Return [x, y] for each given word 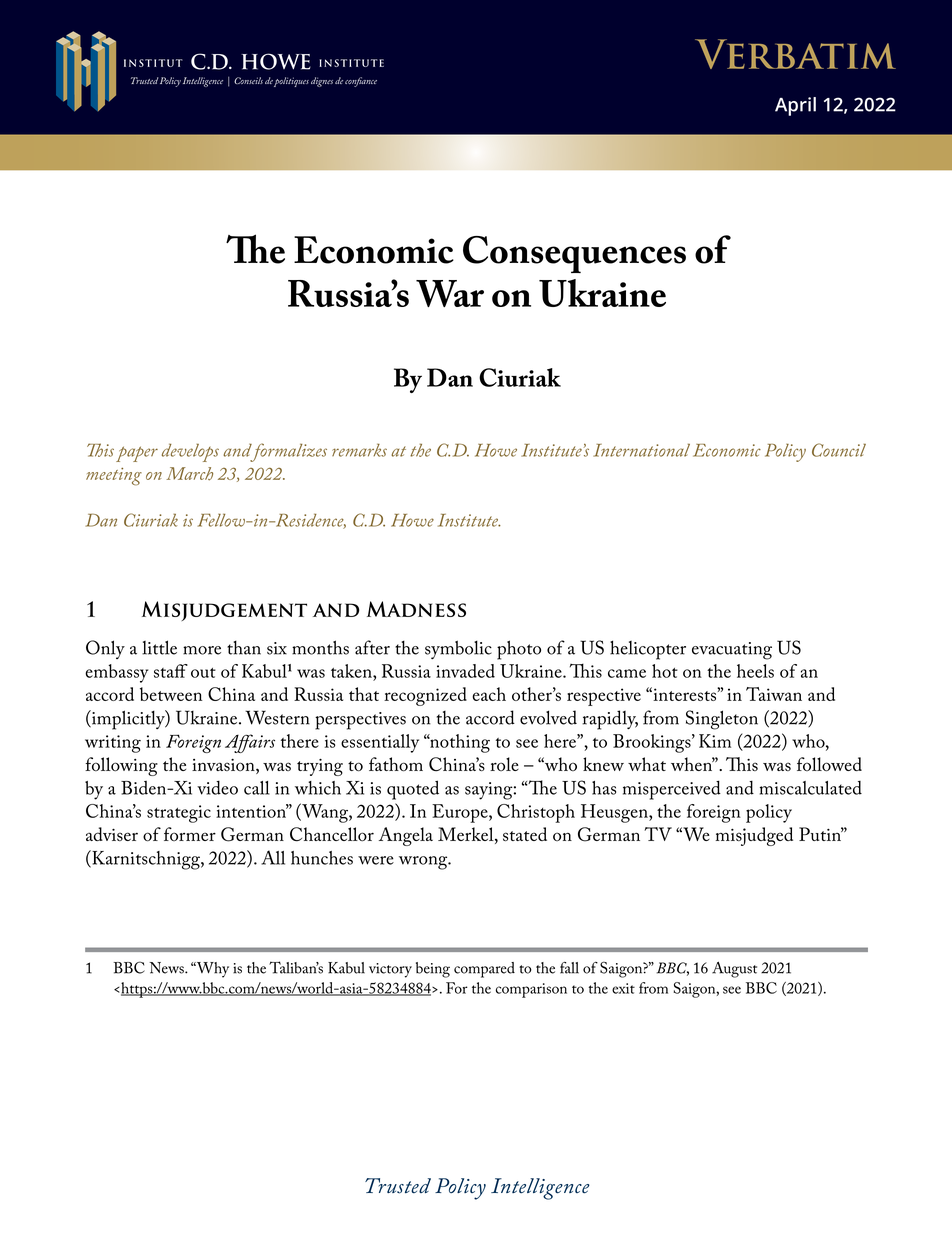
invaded [465, 671]
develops [190, 452]
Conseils [248, 80]
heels [755, 671]
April [795, 106]
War [450, 293]
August [734, 970]
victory [390, 970]
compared [484, 970]
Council [839, 450]
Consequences [574, 254]
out [203, 673]
